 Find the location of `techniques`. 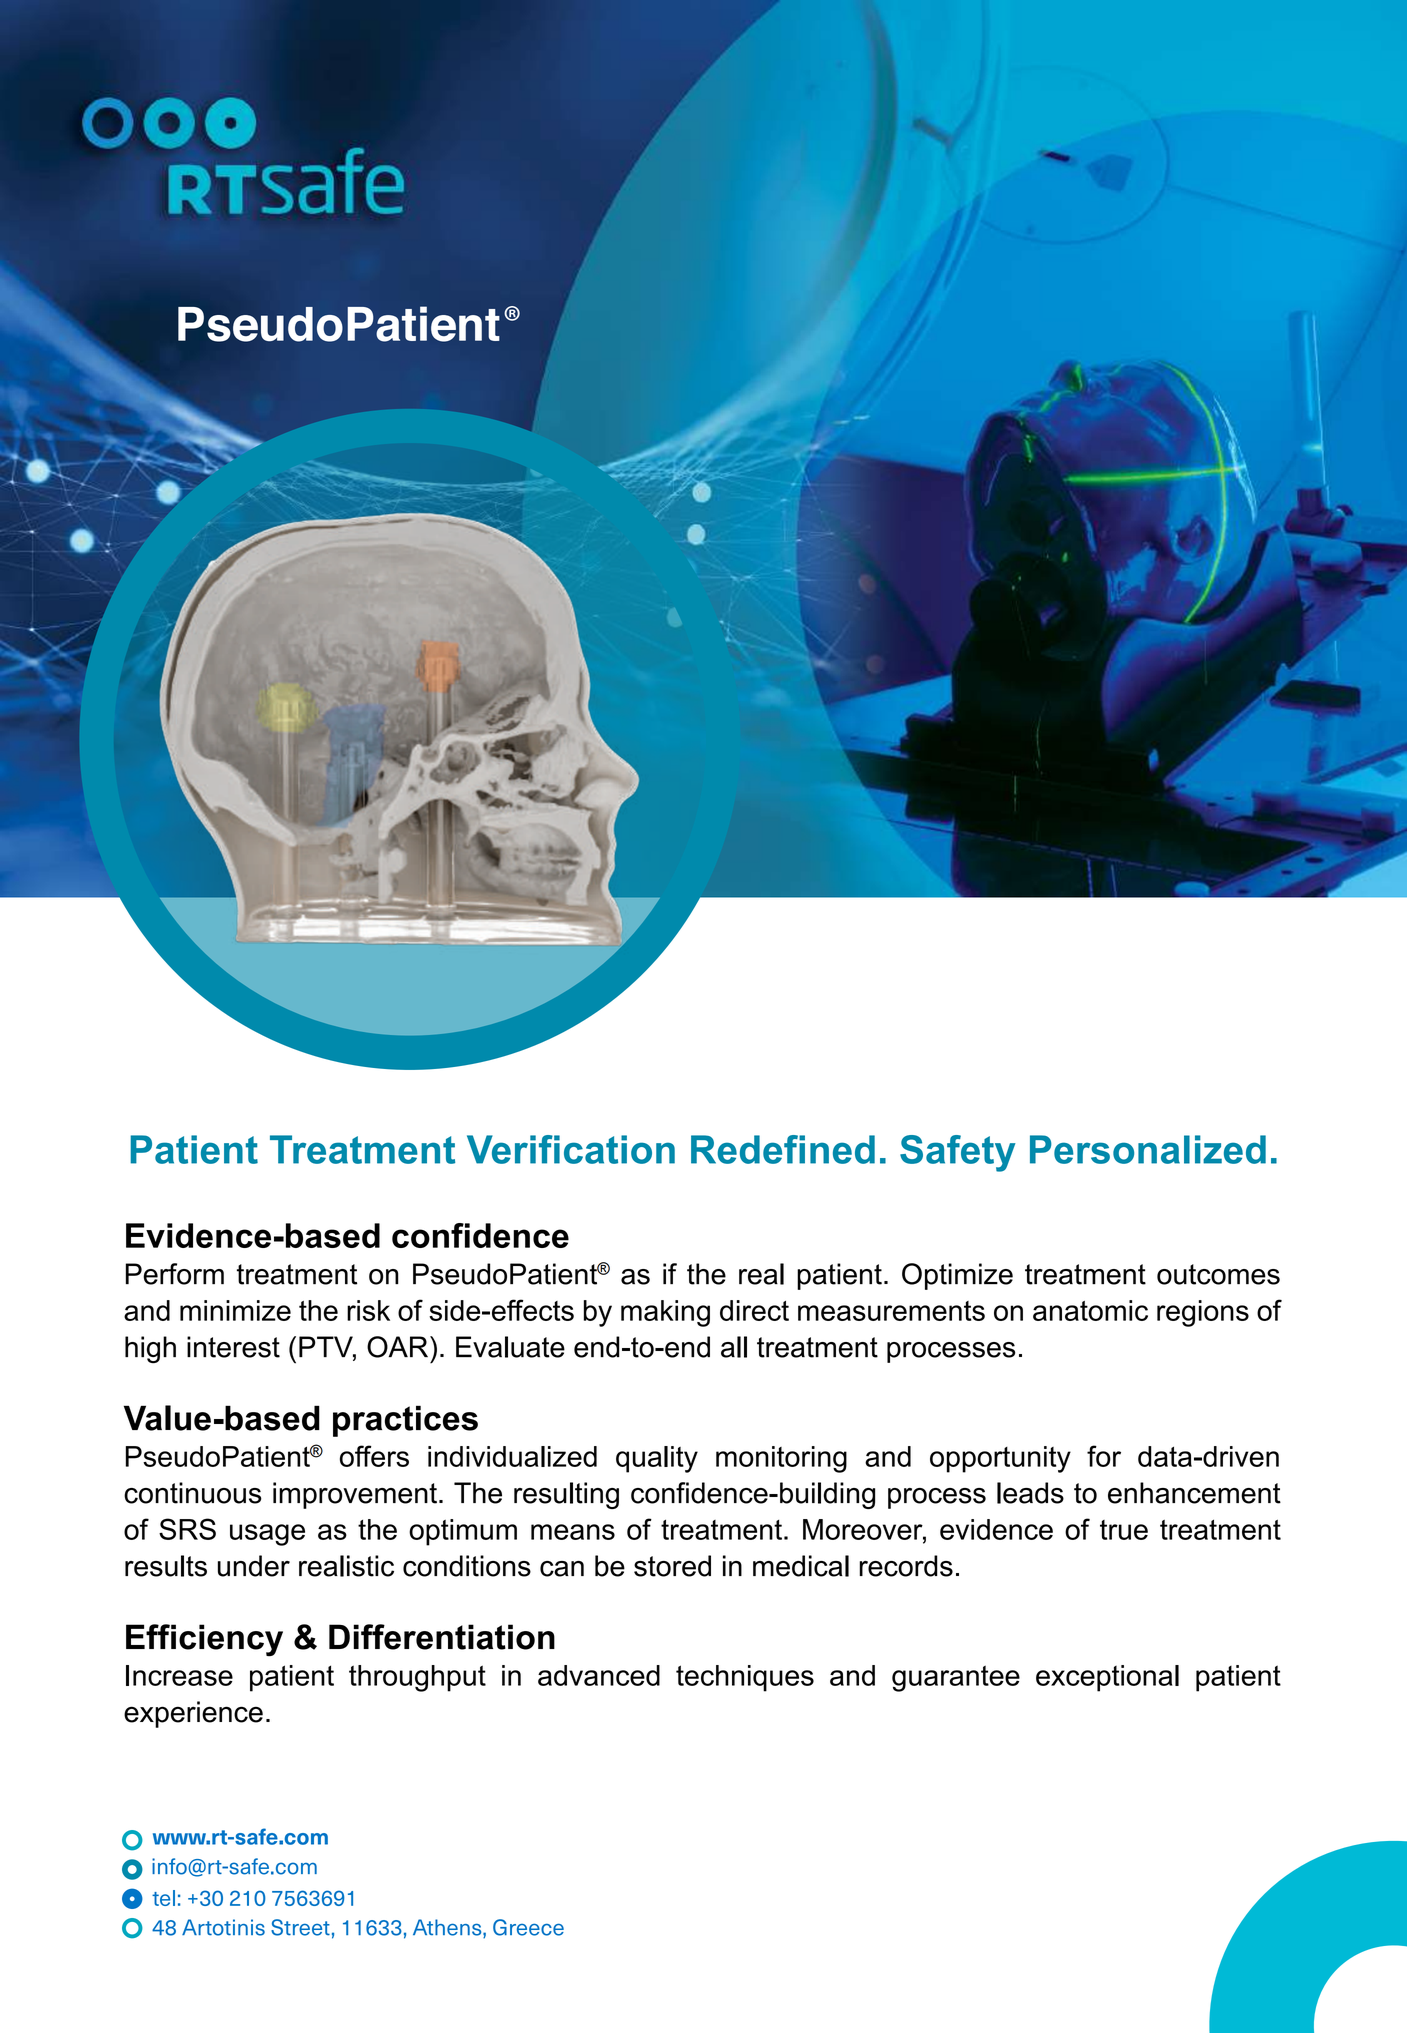

techniques is located at coordinates (745, 1678).
